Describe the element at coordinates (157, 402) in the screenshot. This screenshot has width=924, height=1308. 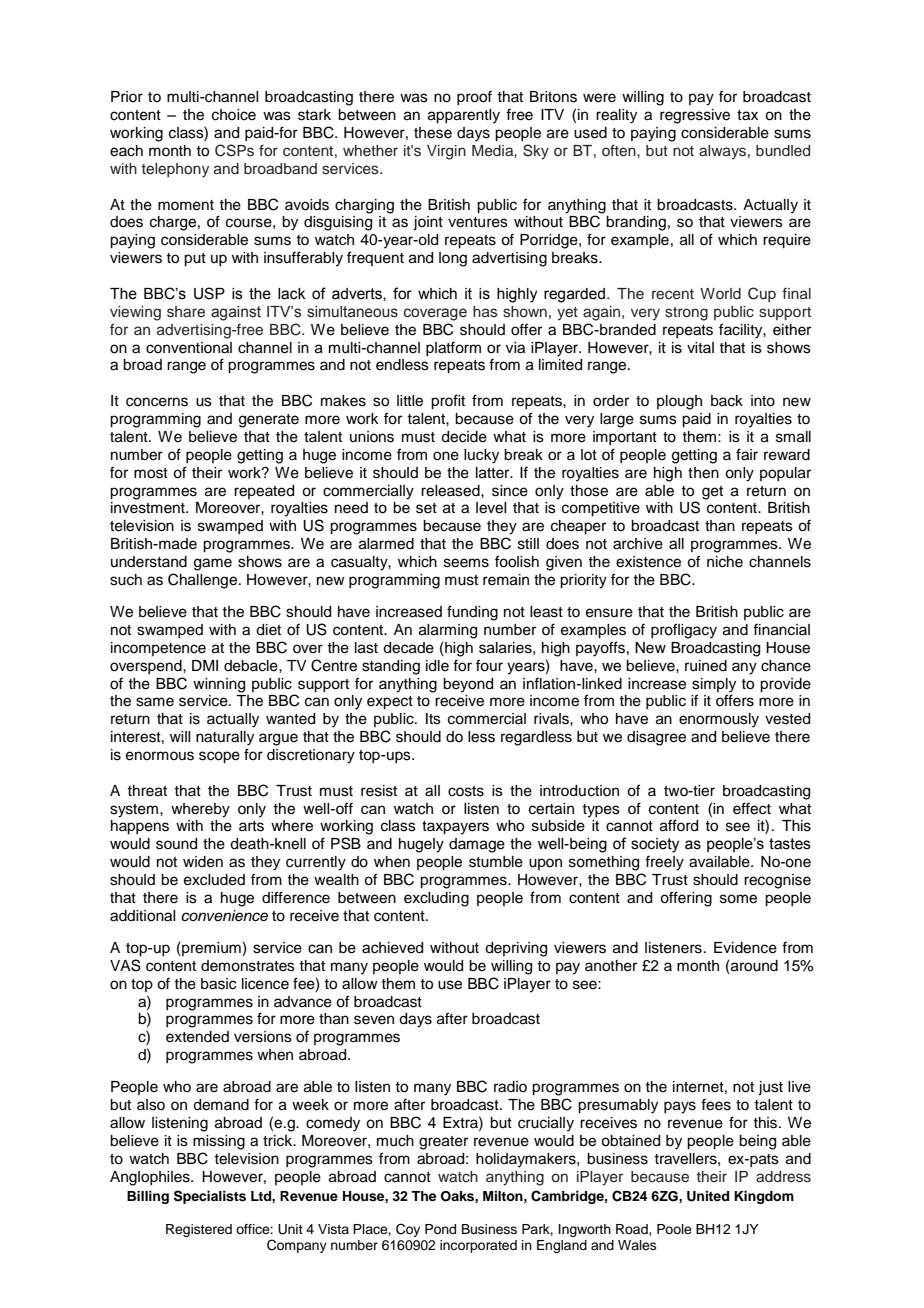
I see `concerns` at that location.
